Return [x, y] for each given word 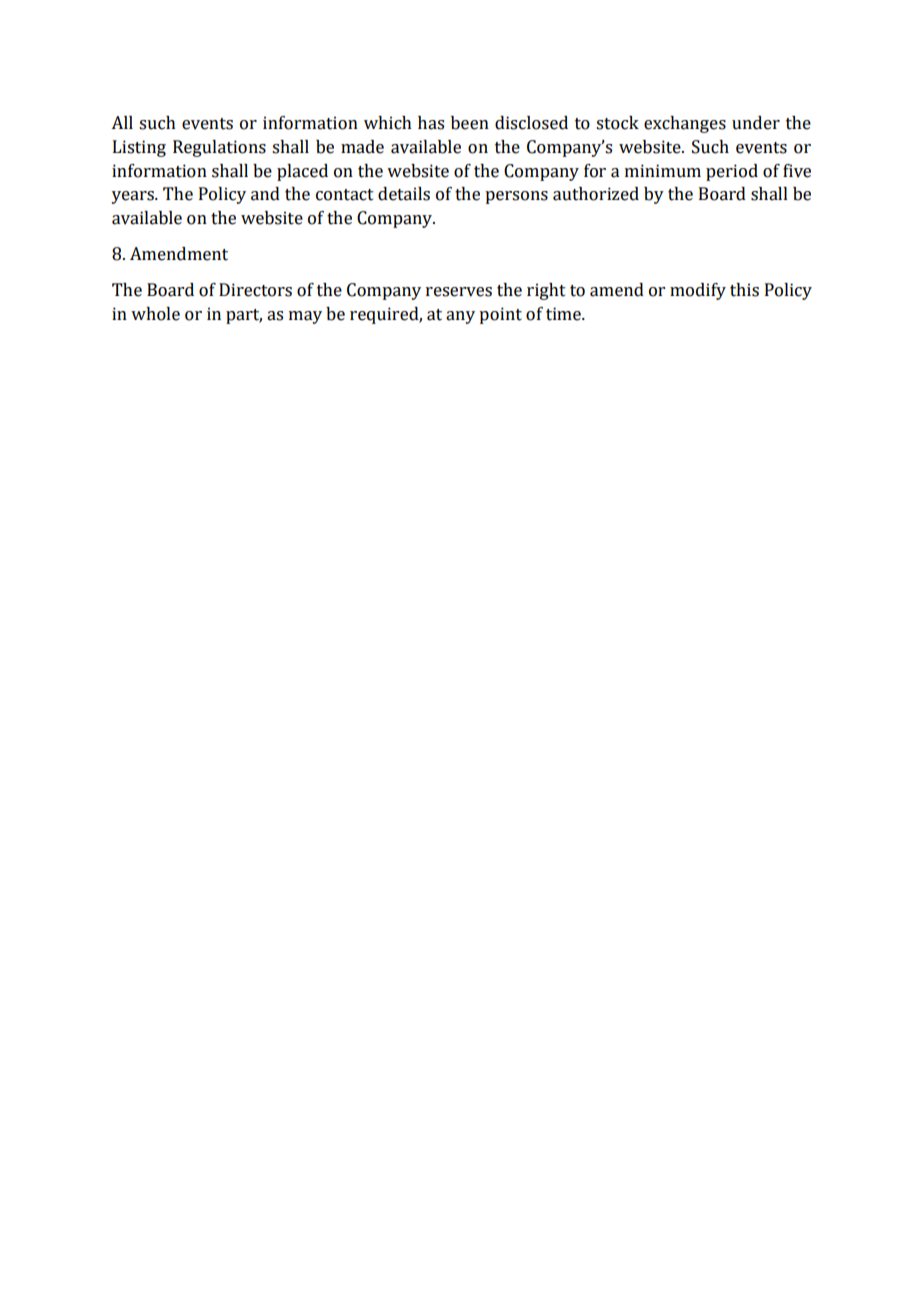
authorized [596, 194]
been [470, 123]
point [500, 315]
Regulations [219, 148]
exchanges [685, 124]
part [244, 316]
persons [516, 197]
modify [698, 291]
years [133, 197]
